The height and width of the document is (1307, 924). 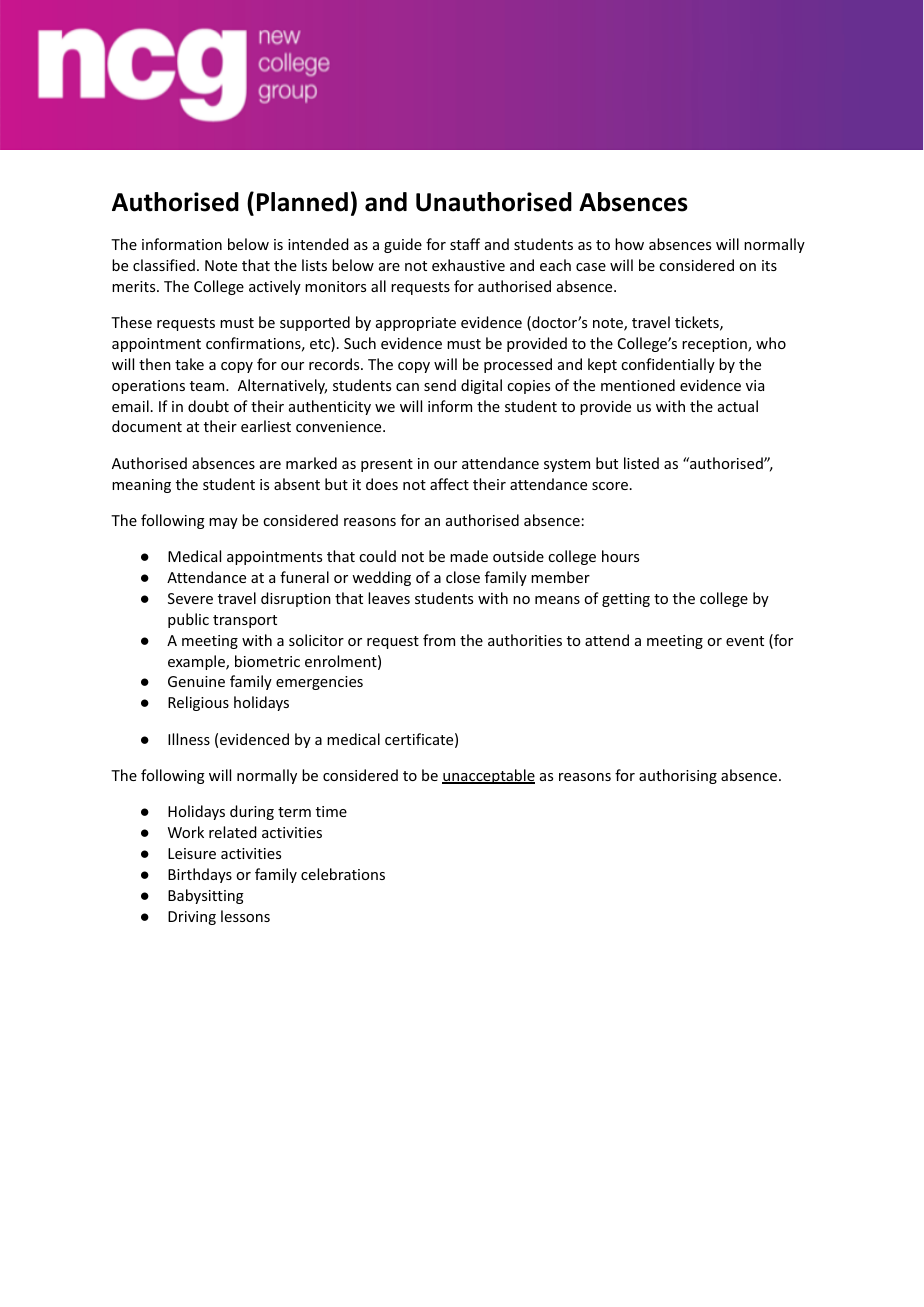 What do you see at coordinates (465, 244) in the document?
I see `staff` at bounding box center [465, 244].
